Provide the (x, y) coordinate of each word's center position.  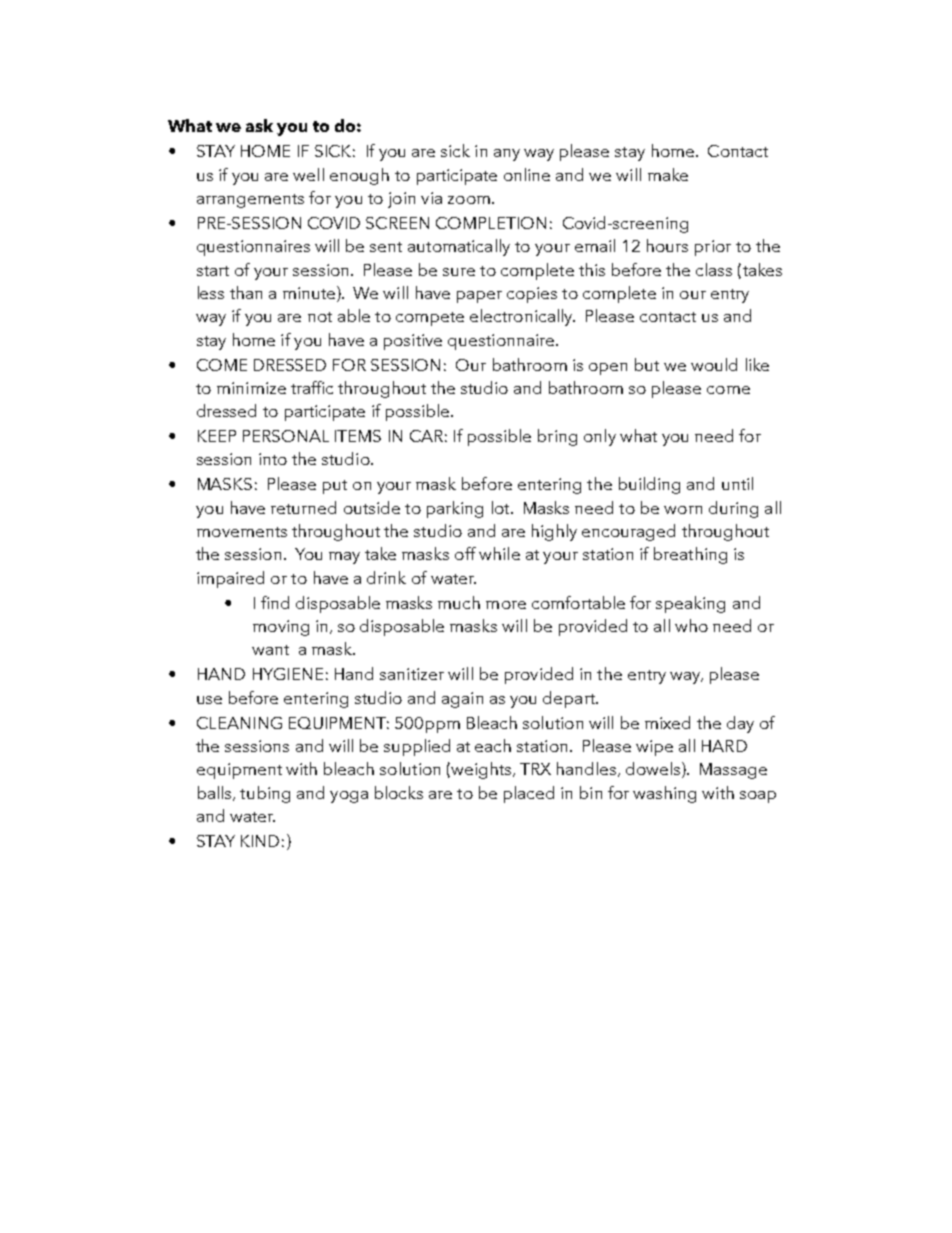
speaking (690, 604)
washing (664, 794)
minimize (251, 388)
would (714, 364)
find (275, 602)
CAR (426, 436)
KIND (260, 841)
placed (529, 794)
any (507, 155)
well (308, 174)
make (668, 174)
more (506, 605)
